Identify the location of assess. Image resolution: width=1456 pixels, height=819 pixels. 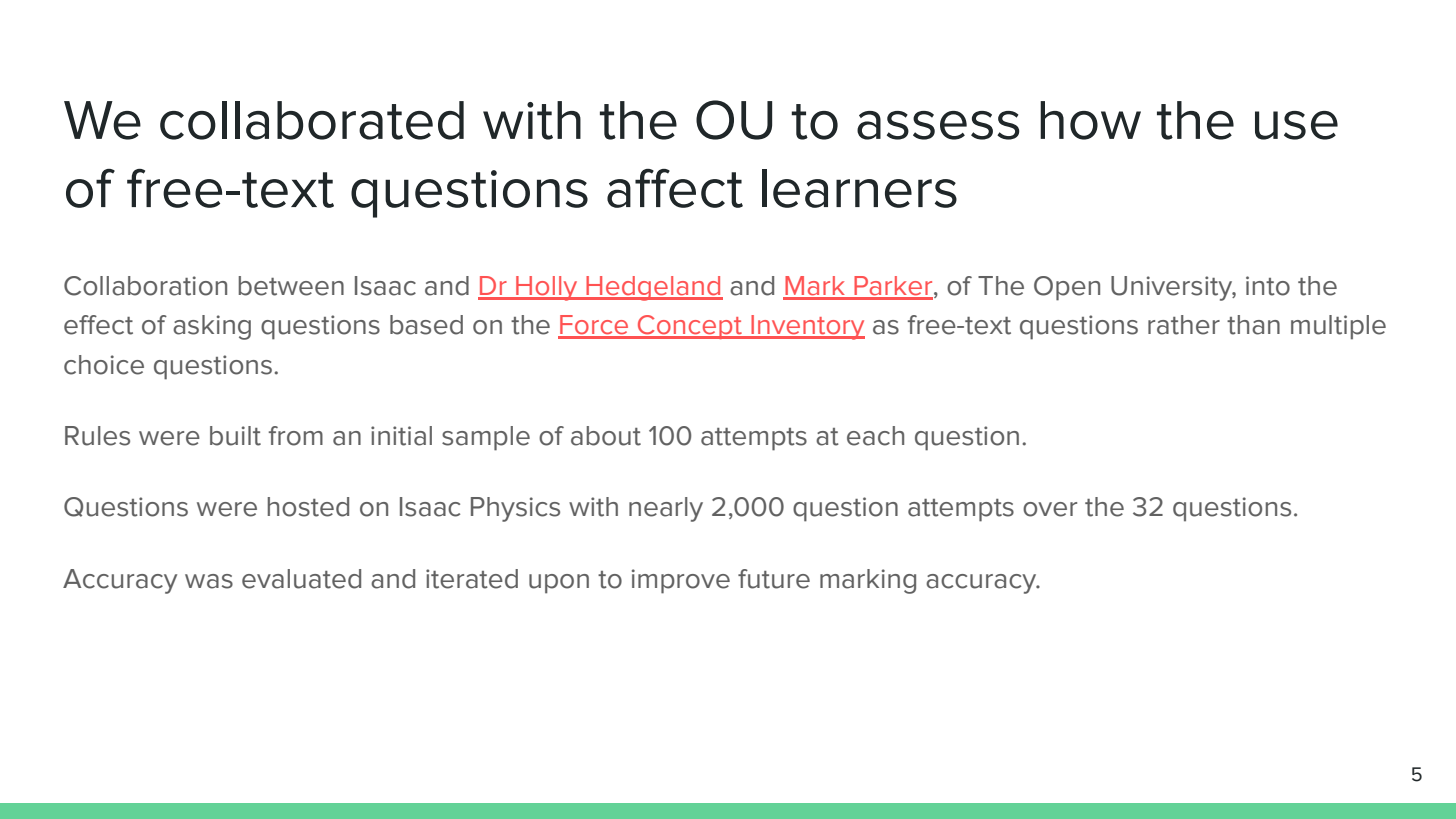
(938, 125).
